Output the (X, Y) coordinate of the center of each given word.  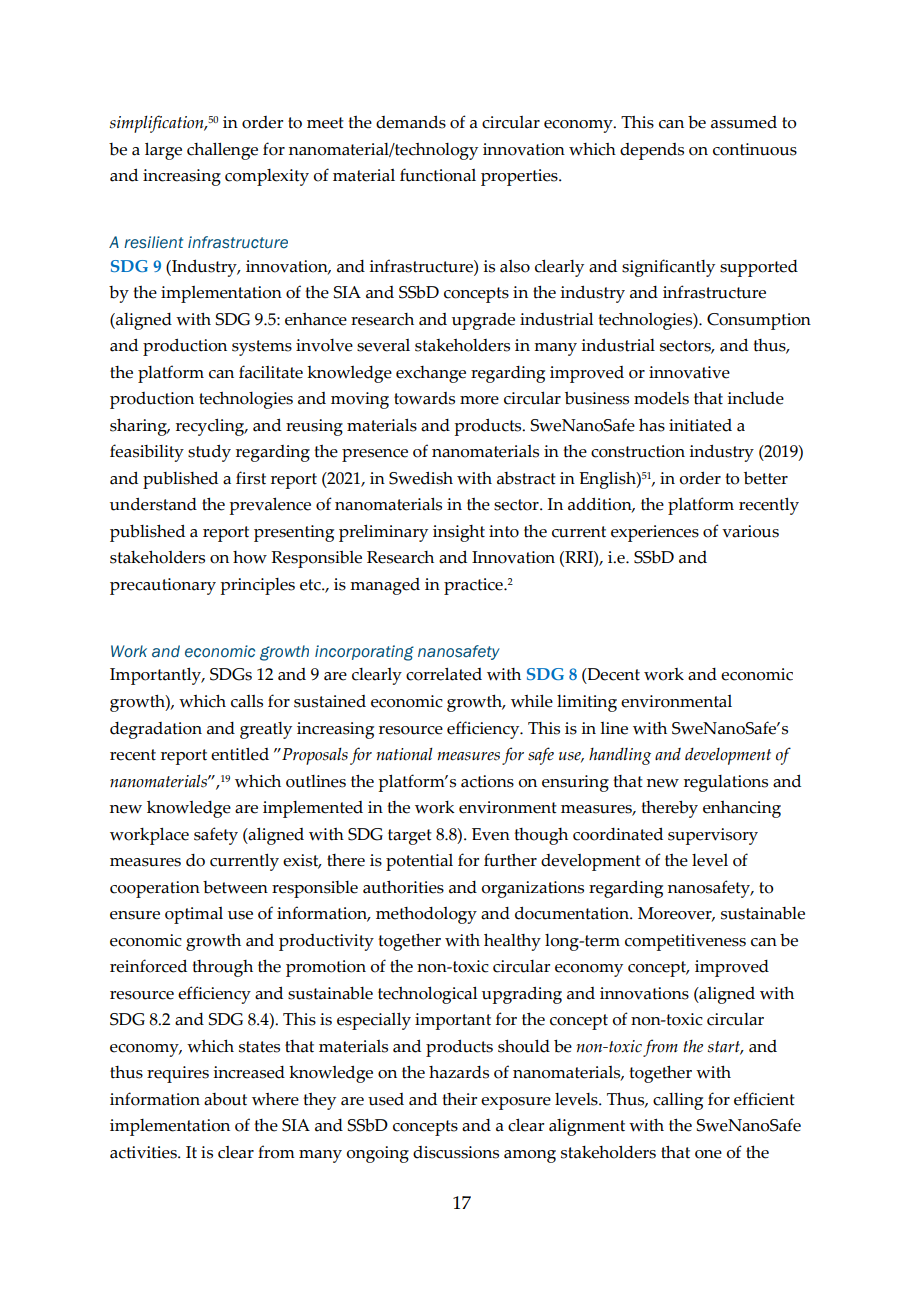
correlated (444, 674)
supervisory (713, 836)
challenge (222, 151)
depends (652, 151)
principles (257, 586)
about (225, 1099)
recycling (211, 427)
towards (424, 398)
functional (438, 175)
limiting (587, 703)
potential (419, 862)
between (235, 887)
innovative (689, 372)
